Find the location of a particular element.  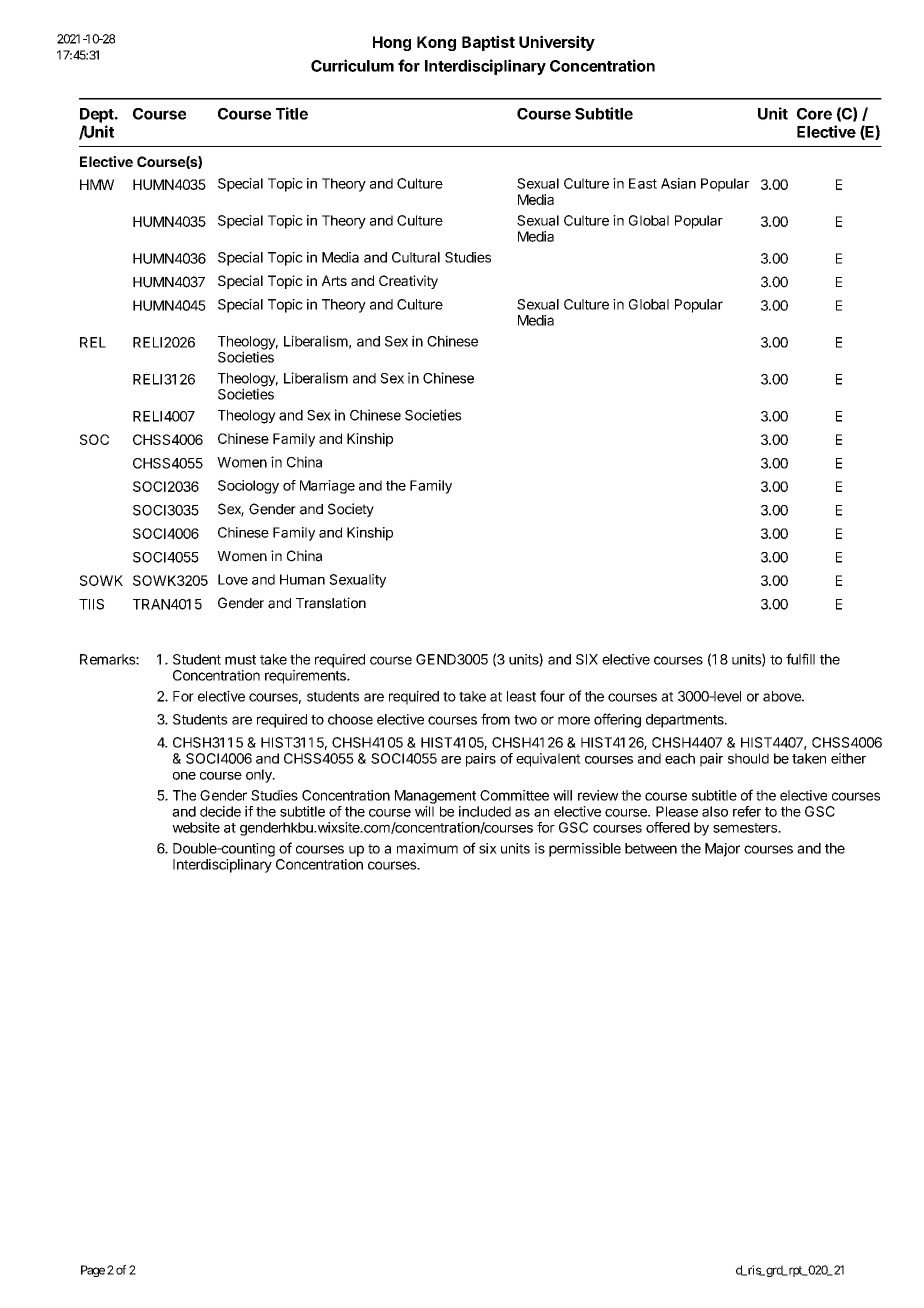

Major is located at coordinates (722, 850).
